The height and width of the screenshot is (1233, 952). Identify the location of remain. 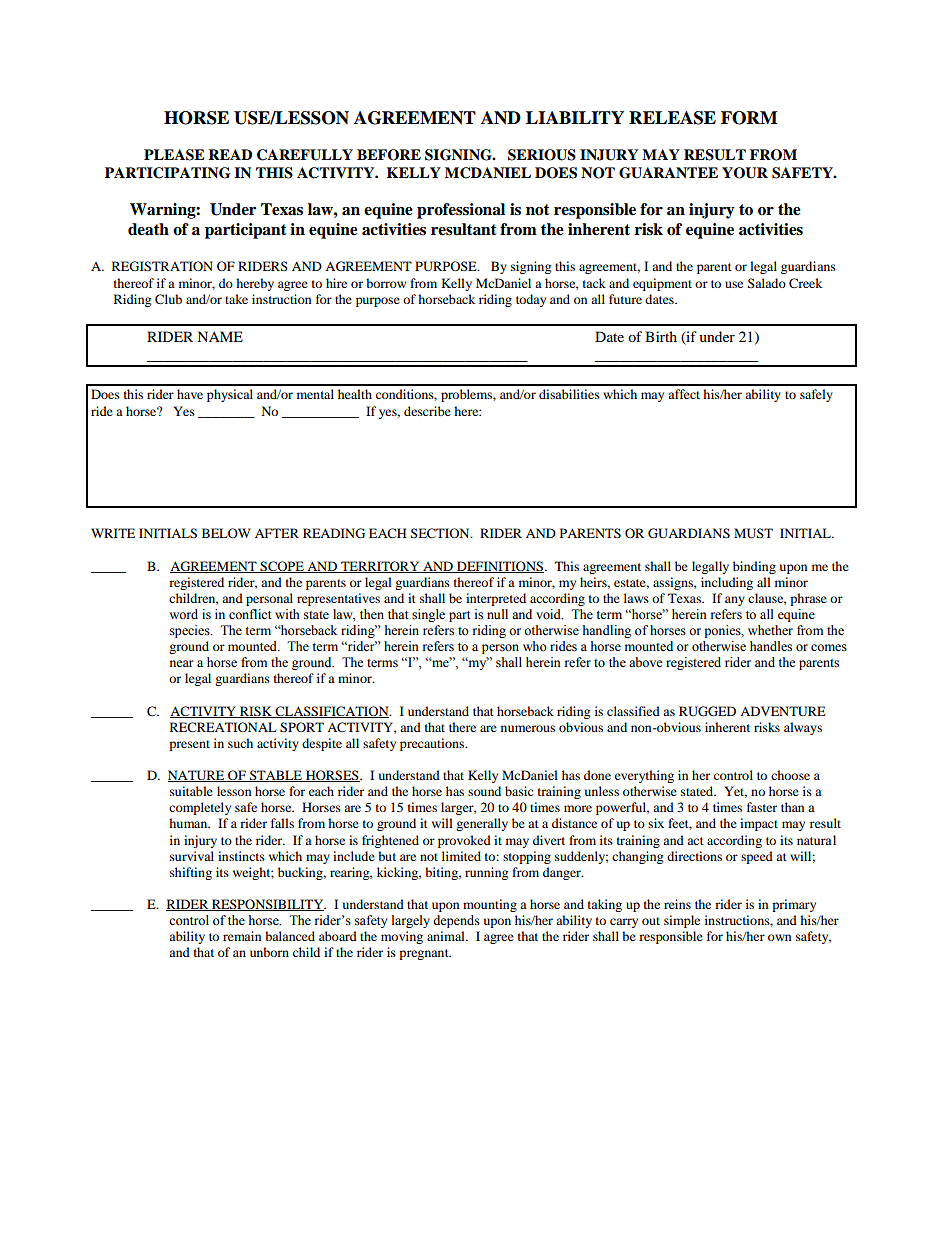
(242, 936).
